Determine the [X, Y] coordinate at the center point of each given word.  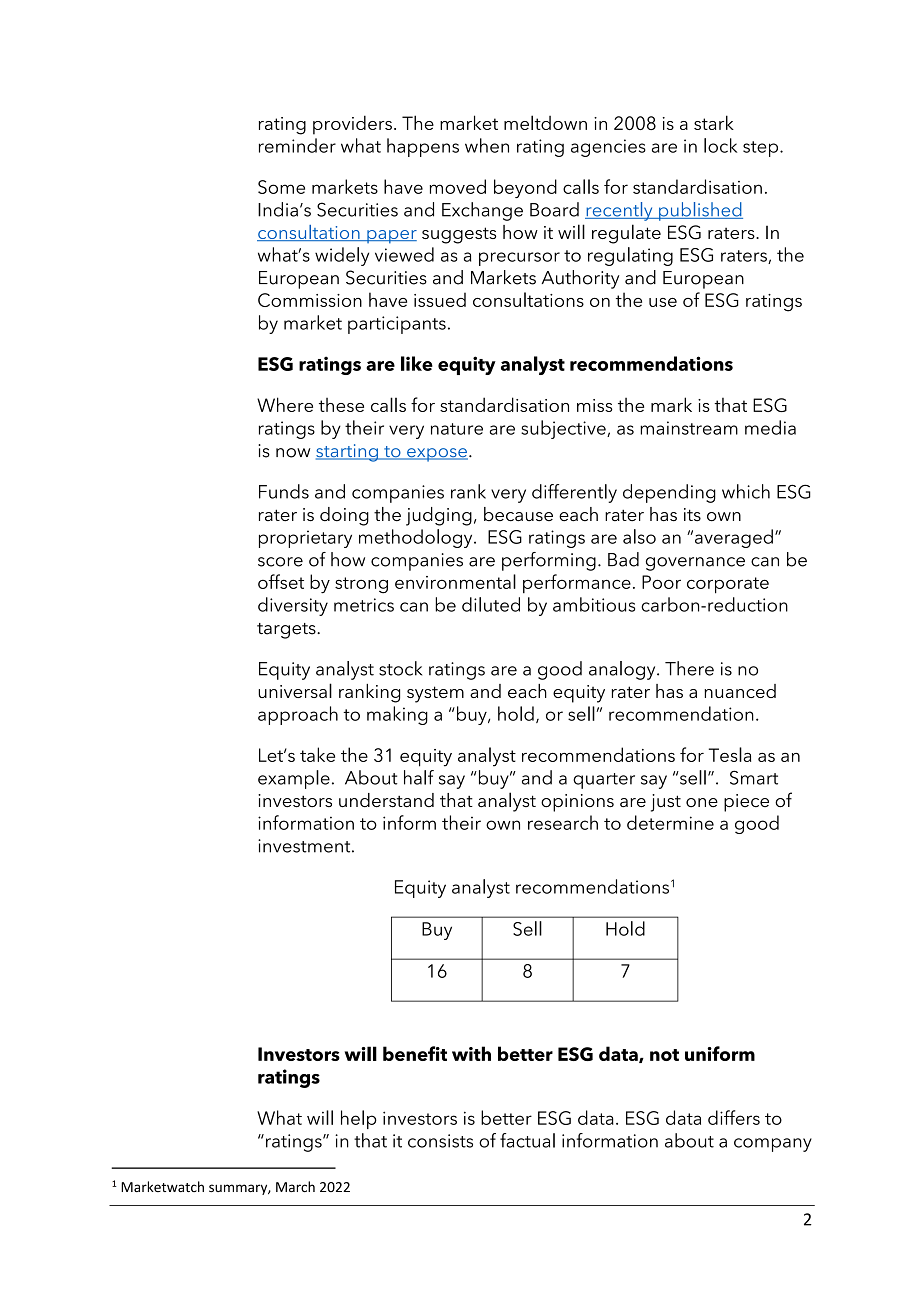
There [689, 668]
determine [670, 822]
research [563, 822]
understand [386, 800]
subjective [564, 429]
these [341, 405]
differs [734, 1117]
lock [720, 145]
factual [527, 1140]
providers [352, 125]
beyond [525, 188]
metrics [364, 605]
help [359, 1119]
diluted [491, 604]
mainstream [689, 428]
